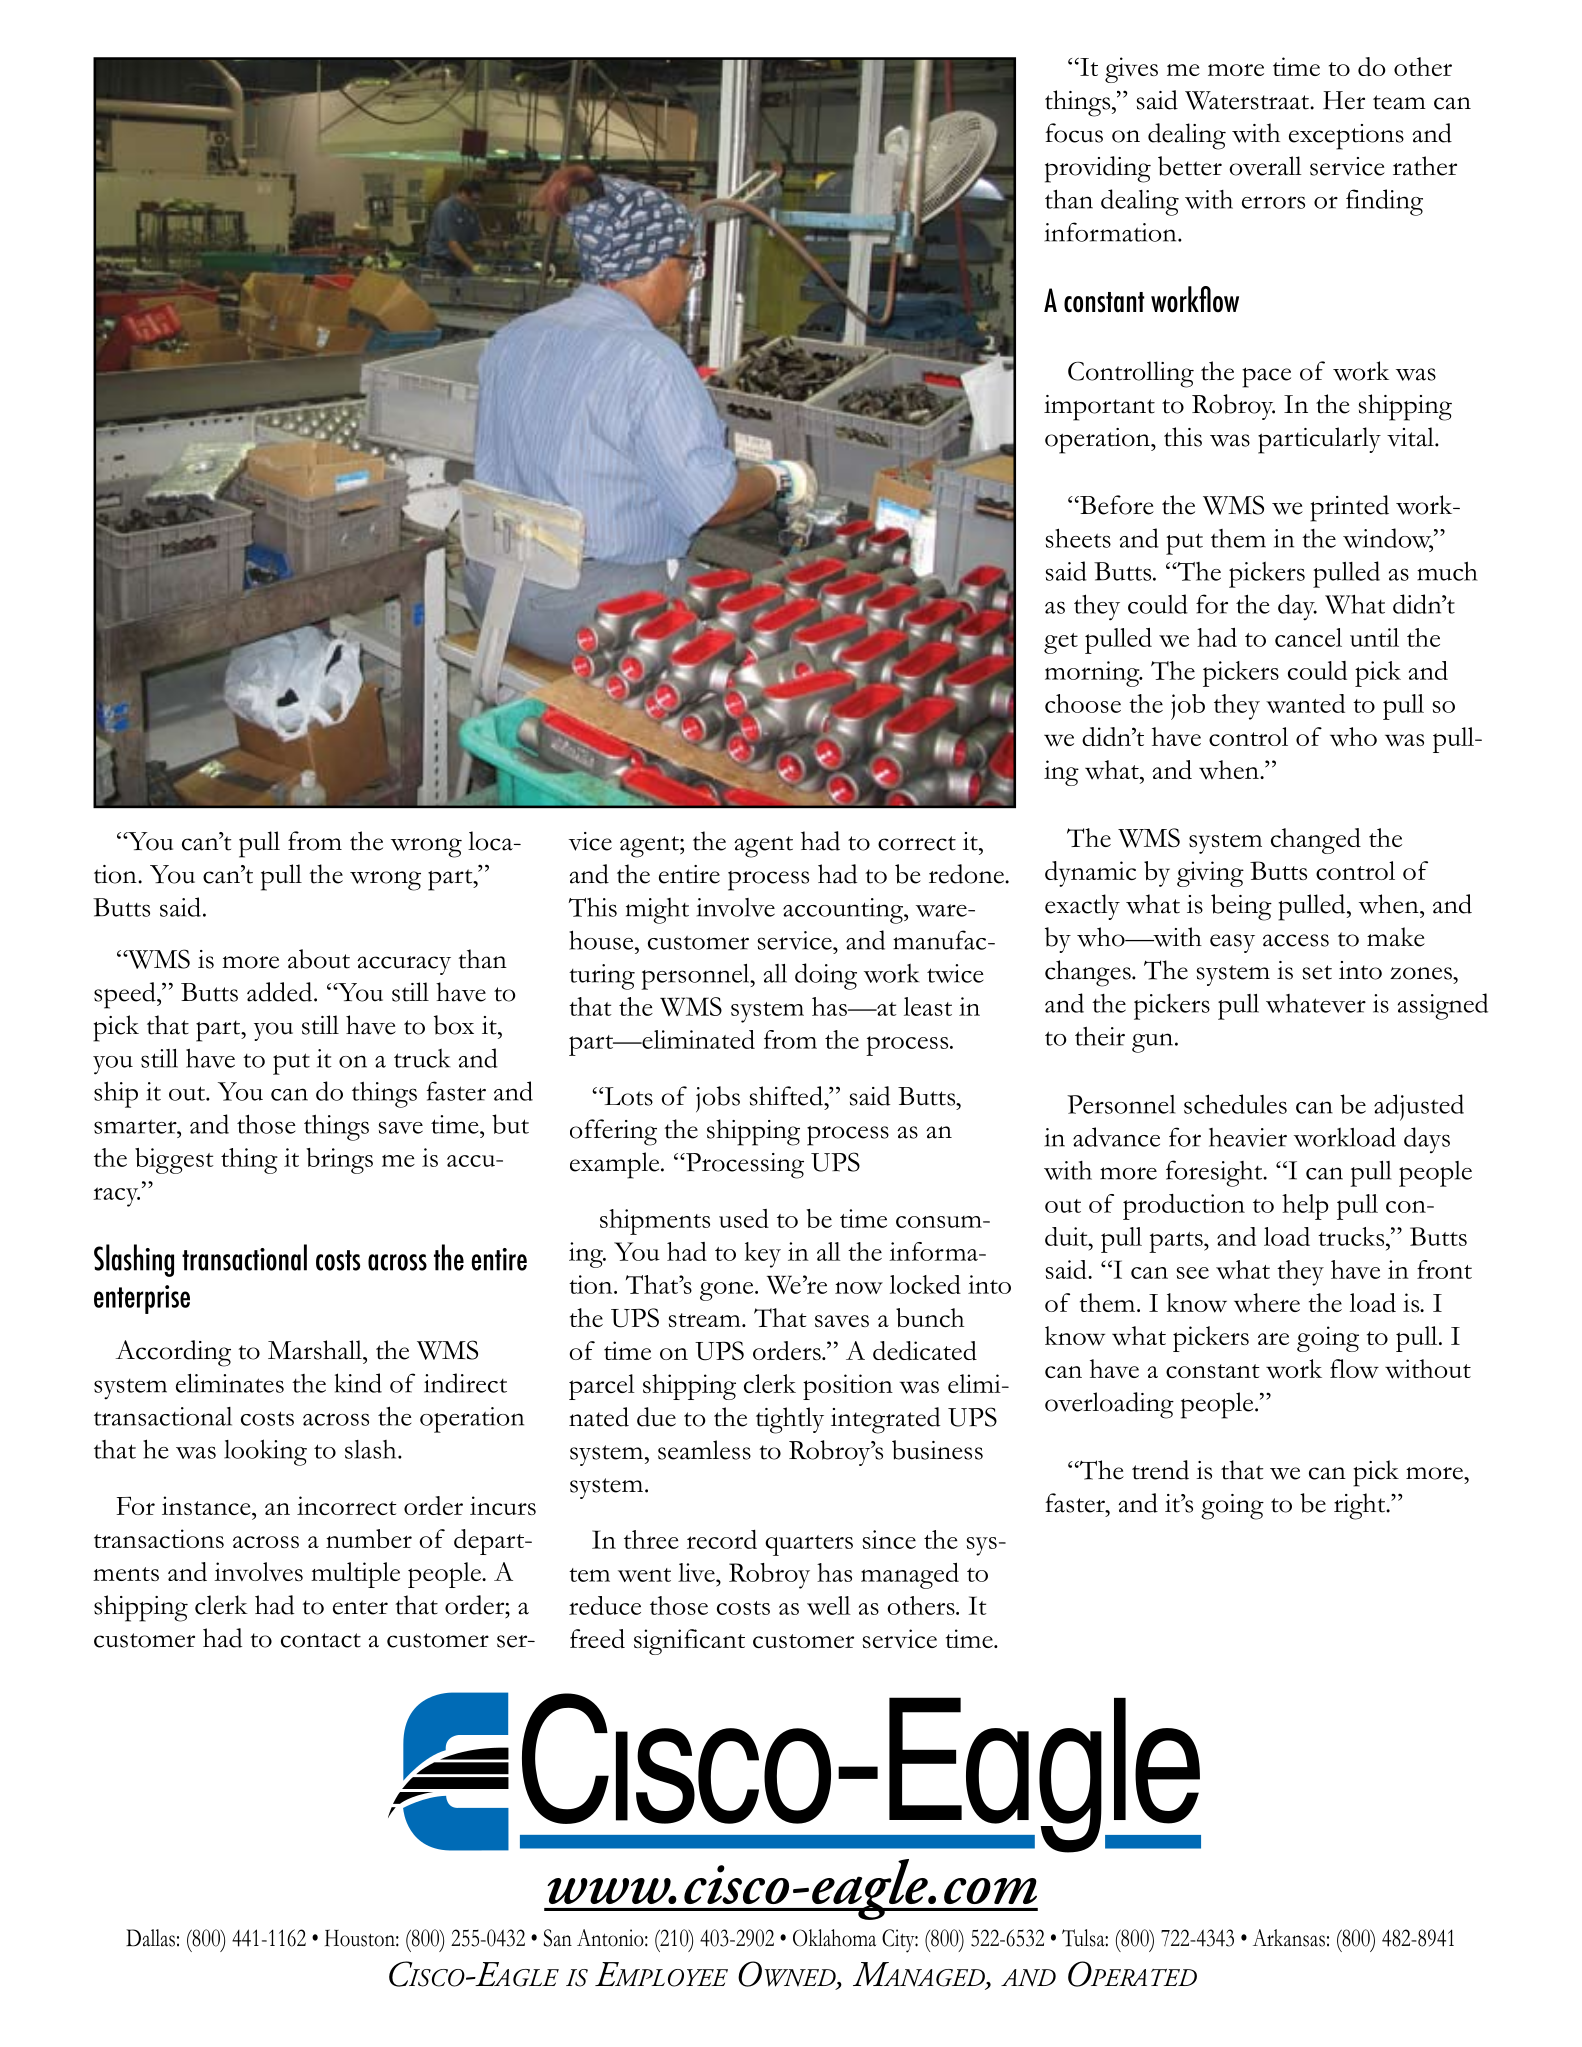 The width and height of the image is (1582, 2047). What do you see at coordinates (1074, 133) in the image?
I see `focus` at bounding box center [1074, 133].
